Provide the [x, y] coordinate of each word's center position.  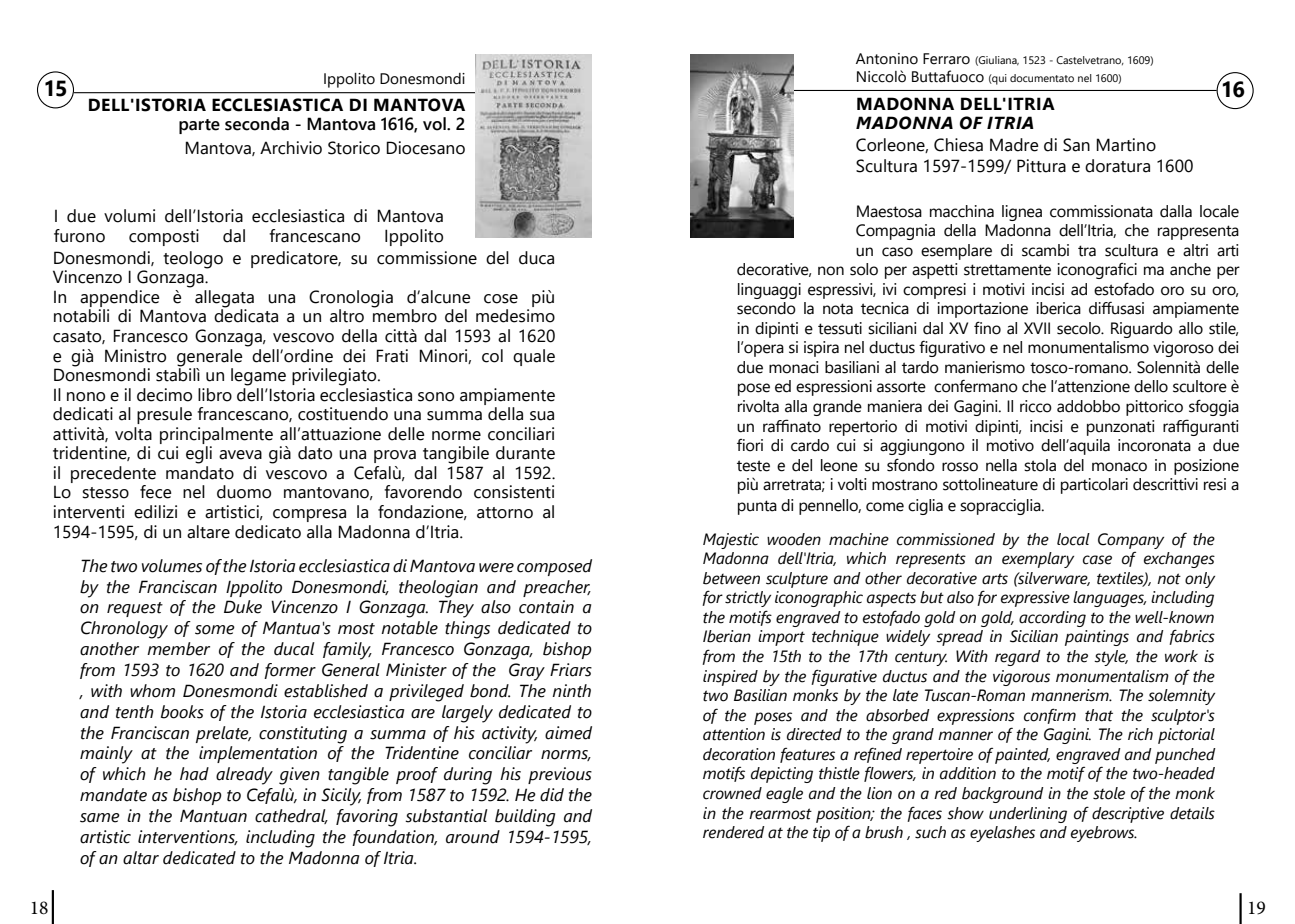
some [215, 630]
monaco [1119, 467]
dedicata [246, 315]
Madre [1014, 145]
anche [1190, 269]
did [552, 795]
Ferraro [946, 59]
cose [501, 299]
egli [199, 455]
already [244, 776]
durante [525, 453]
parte [199, 126]
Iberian [727, 636]
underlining [1028, 815]
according [1052, 619]
